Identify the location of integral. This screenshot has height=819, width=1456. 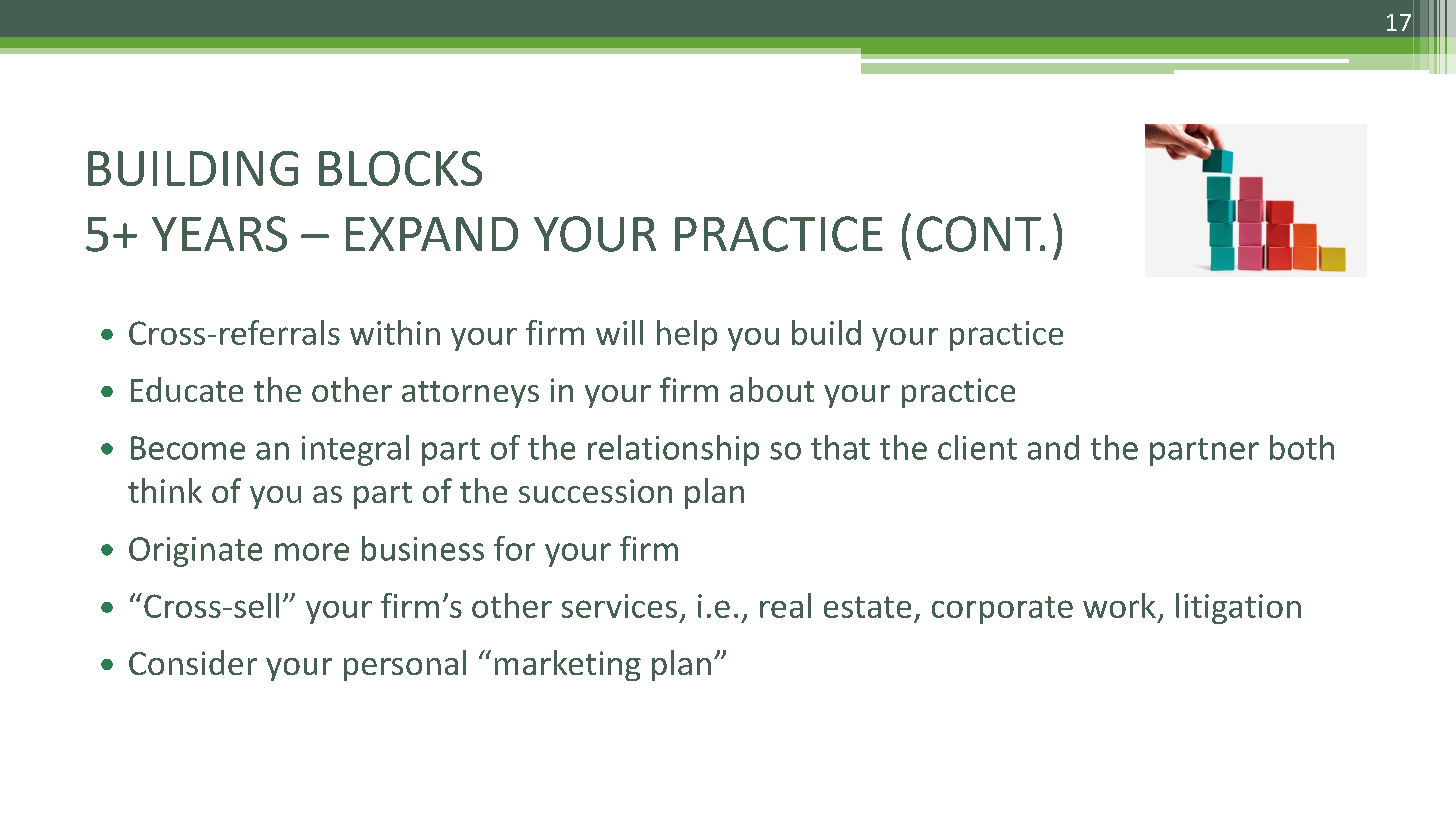
(355, 450).
